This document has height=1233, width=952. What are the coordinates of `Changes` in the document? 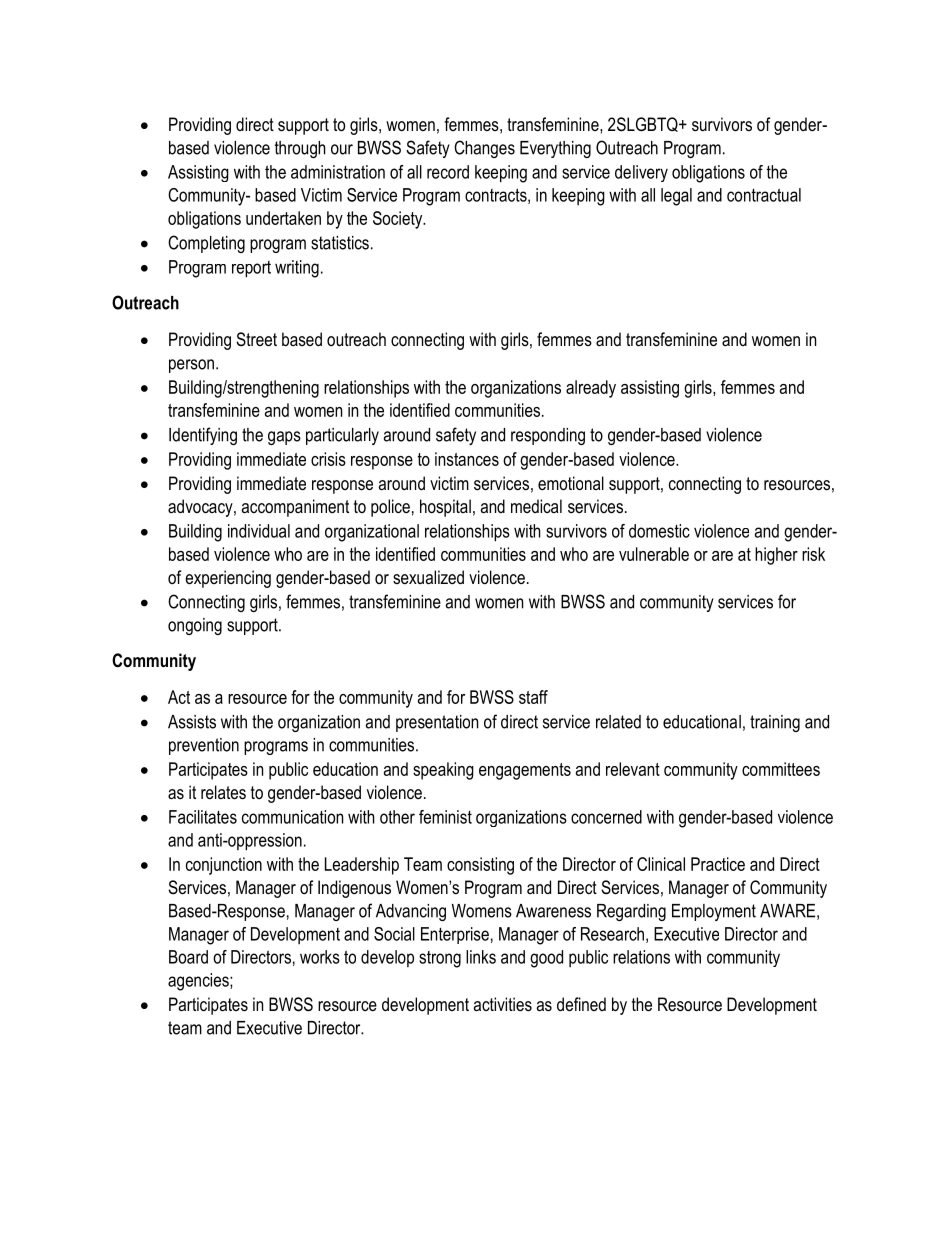 It's located at (484, 149).
